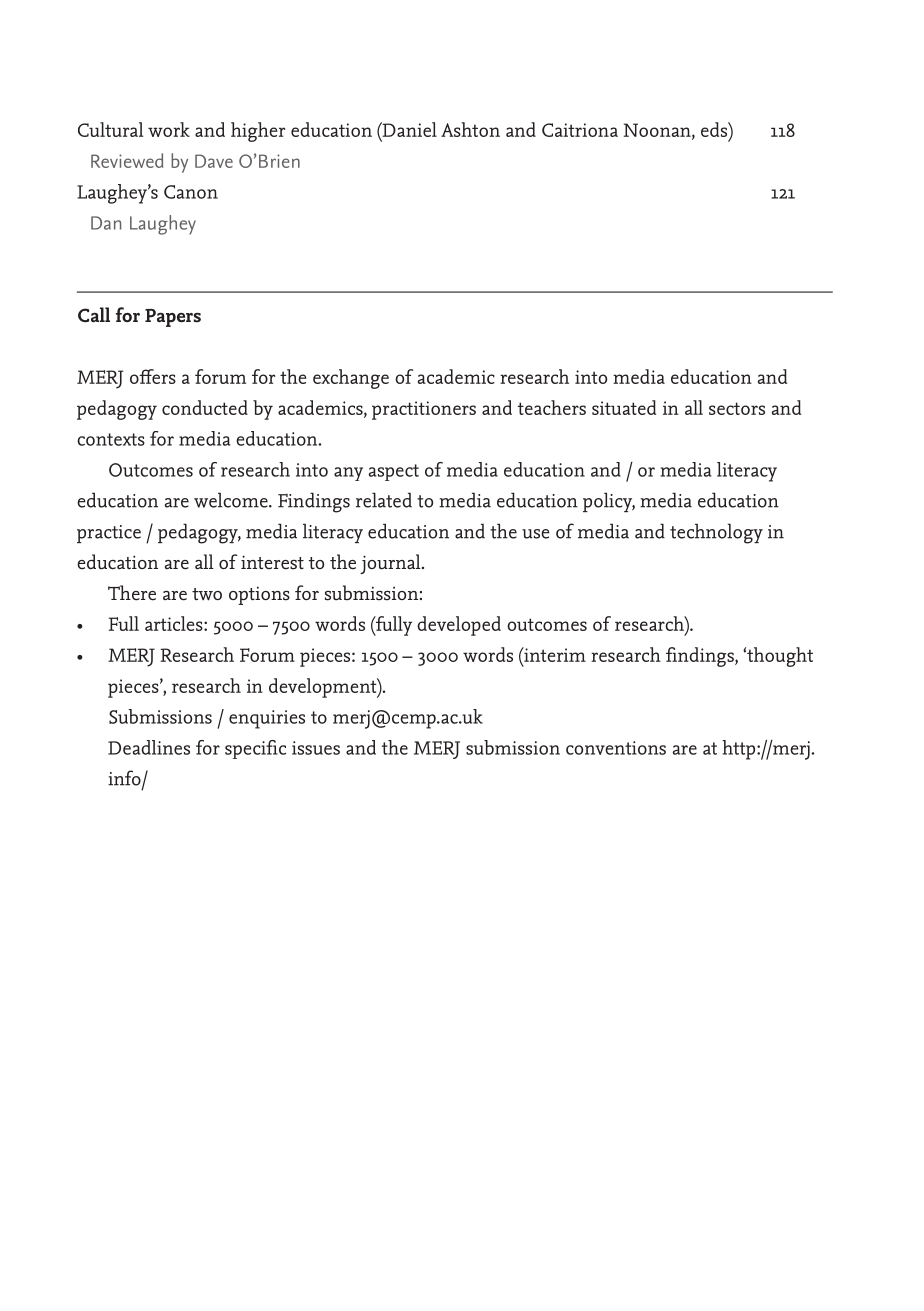 This screenshot has width=924, height=1311. What do you see at coordinates (153, 376) in the screenshot?
I see `offers` at bounding box center [153, 376].
